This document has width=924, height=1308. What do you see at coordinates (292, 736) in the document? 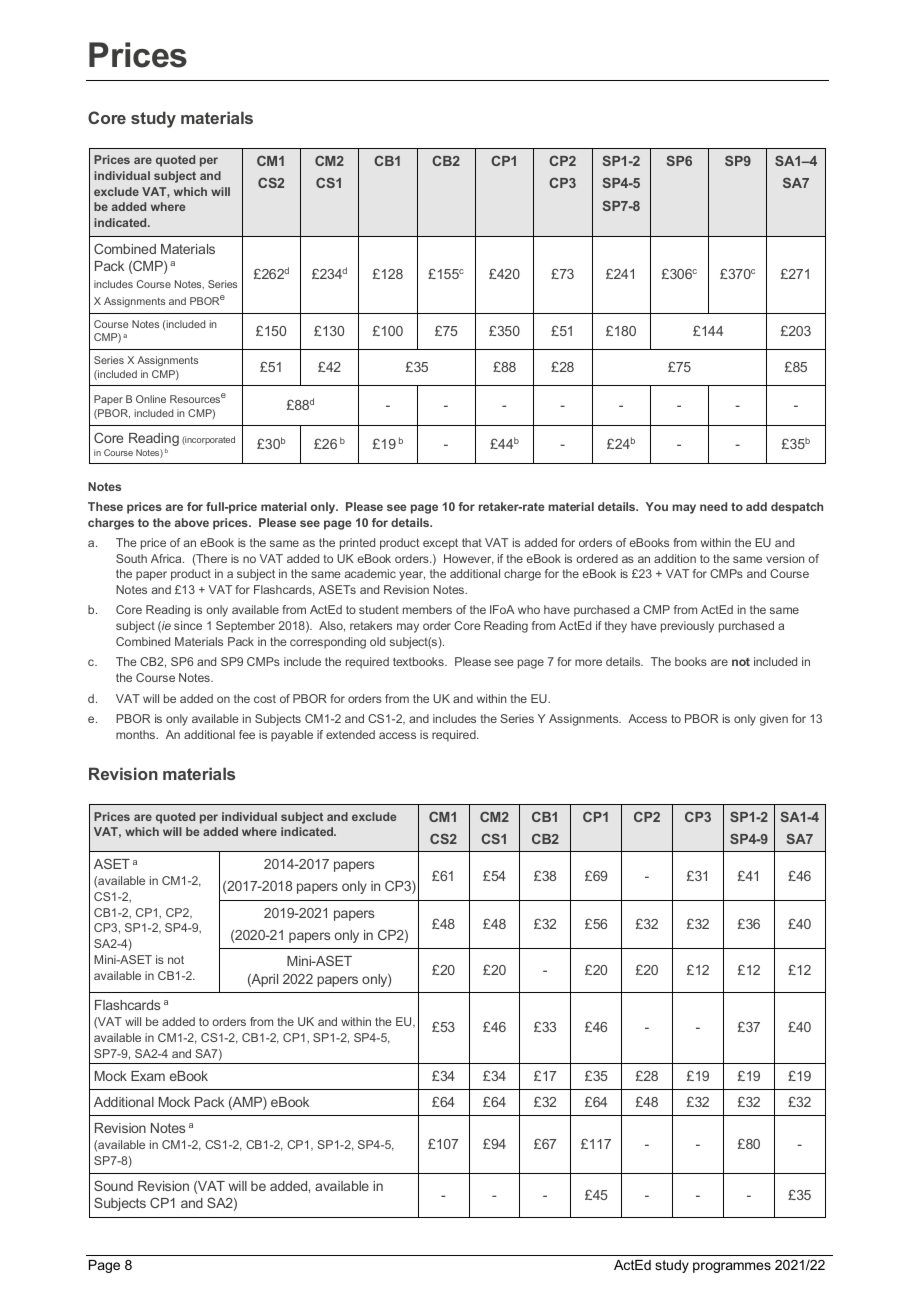
I see `payable` at bounding box center [292, 736].
